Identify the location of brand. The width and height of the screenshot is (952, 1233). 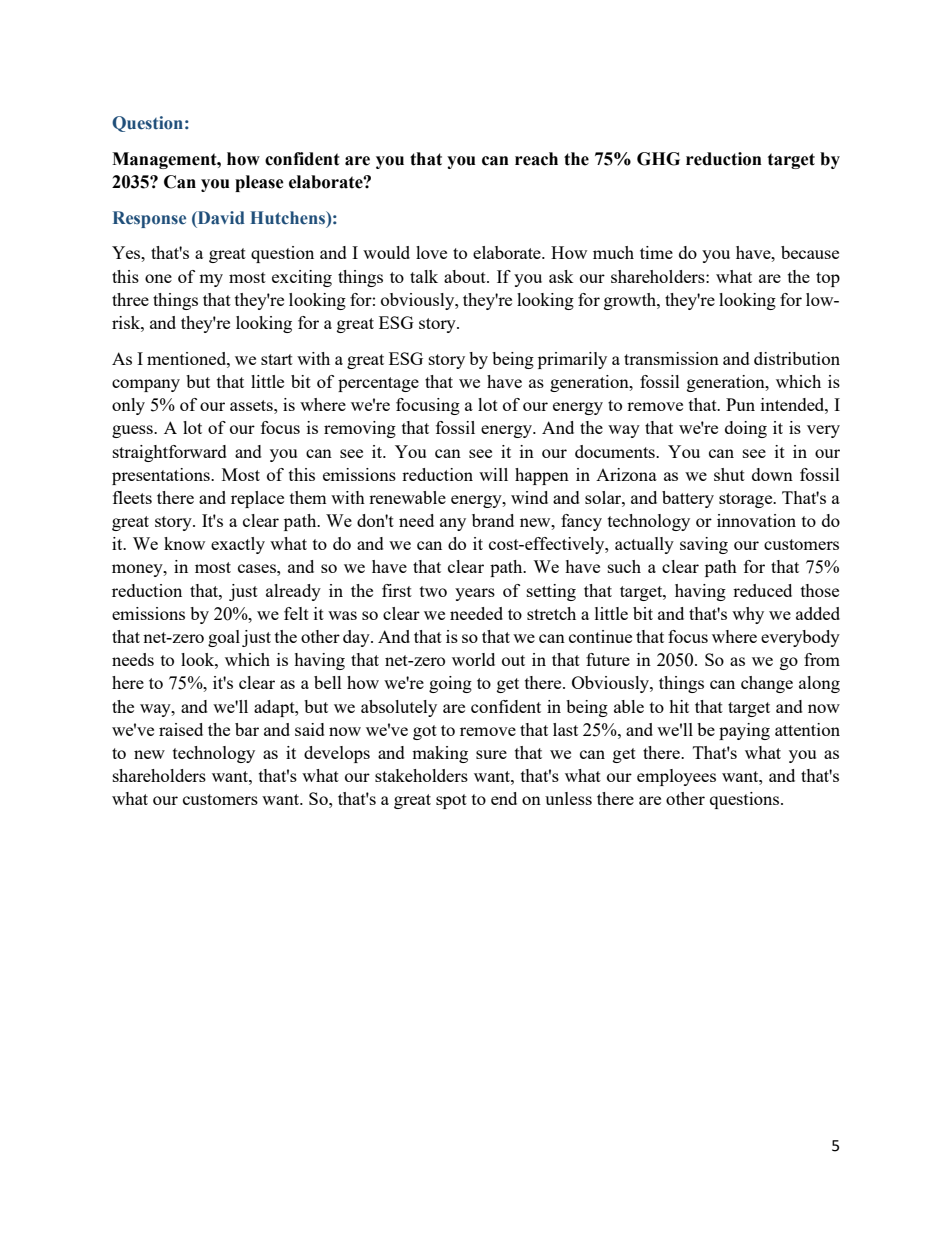
(493, 520).
